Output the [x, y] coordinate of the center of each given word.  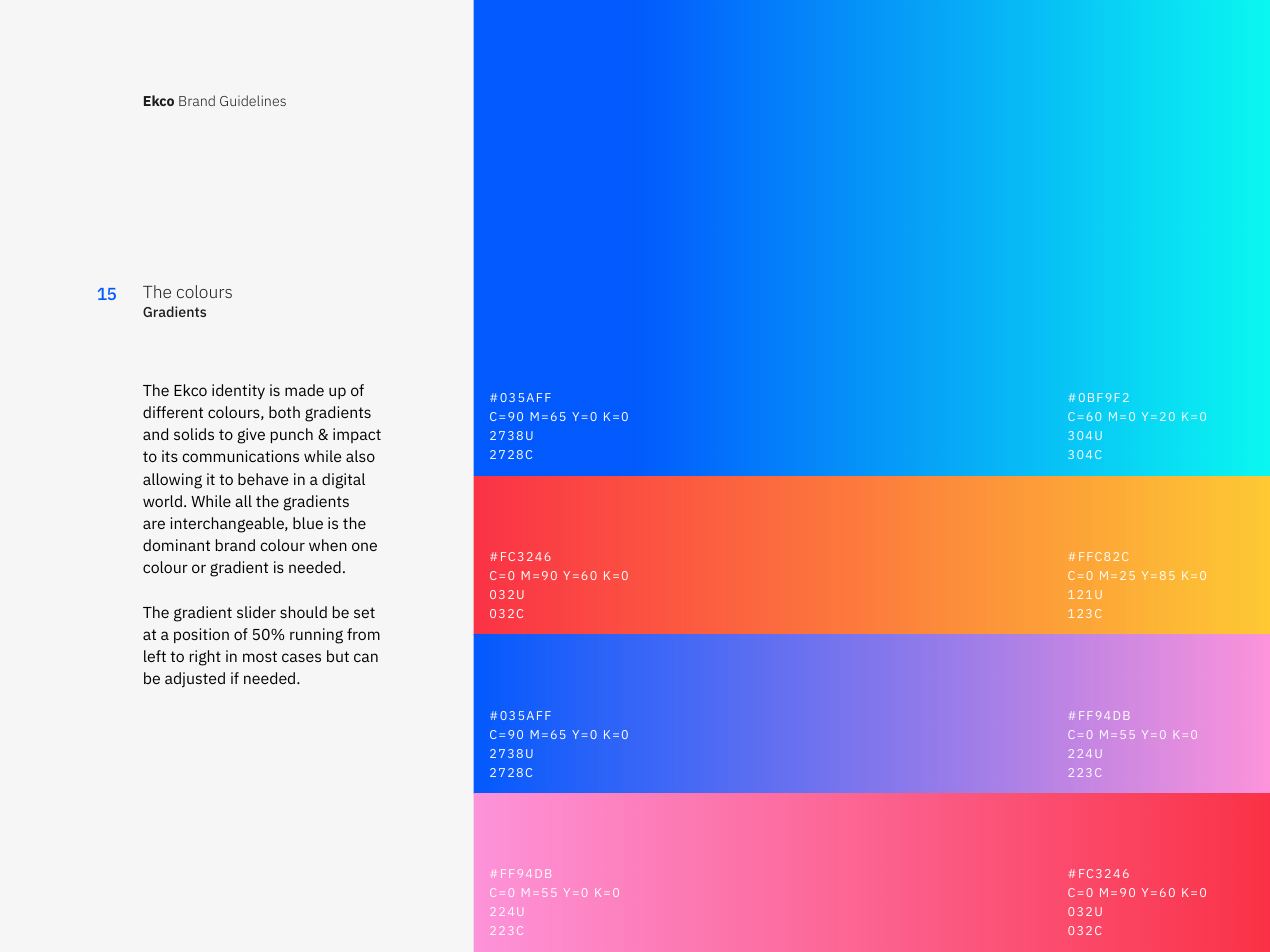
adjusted [195, 679]
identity [238, 391]
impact [357, 435]
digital [343, 481]
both [284, 412]
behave [263, 479]
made [304, 390]
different [173, 412]
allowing [172, 481]
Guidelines [253, 100]
